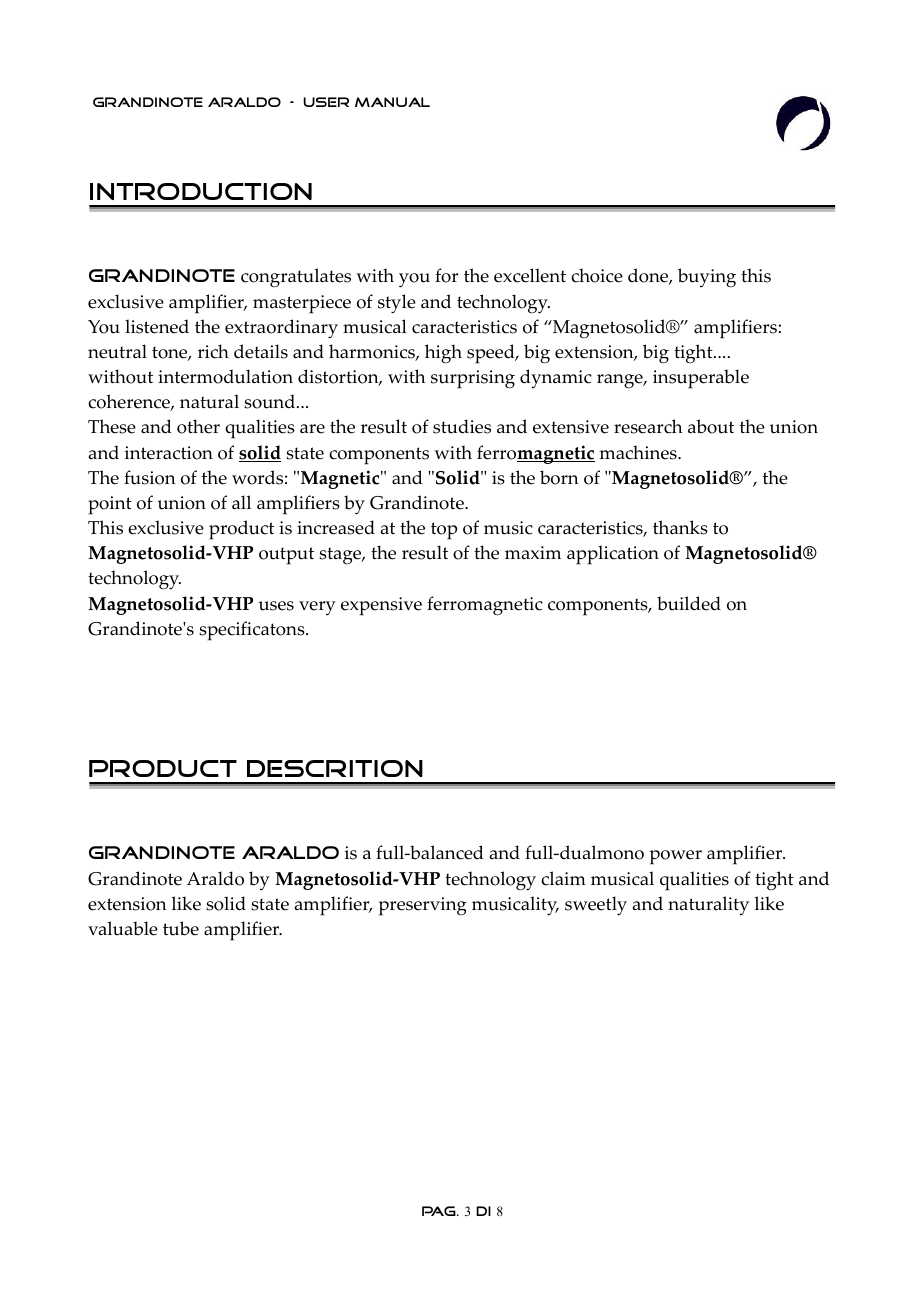  I want to click on introduction, so click(201, 191).
